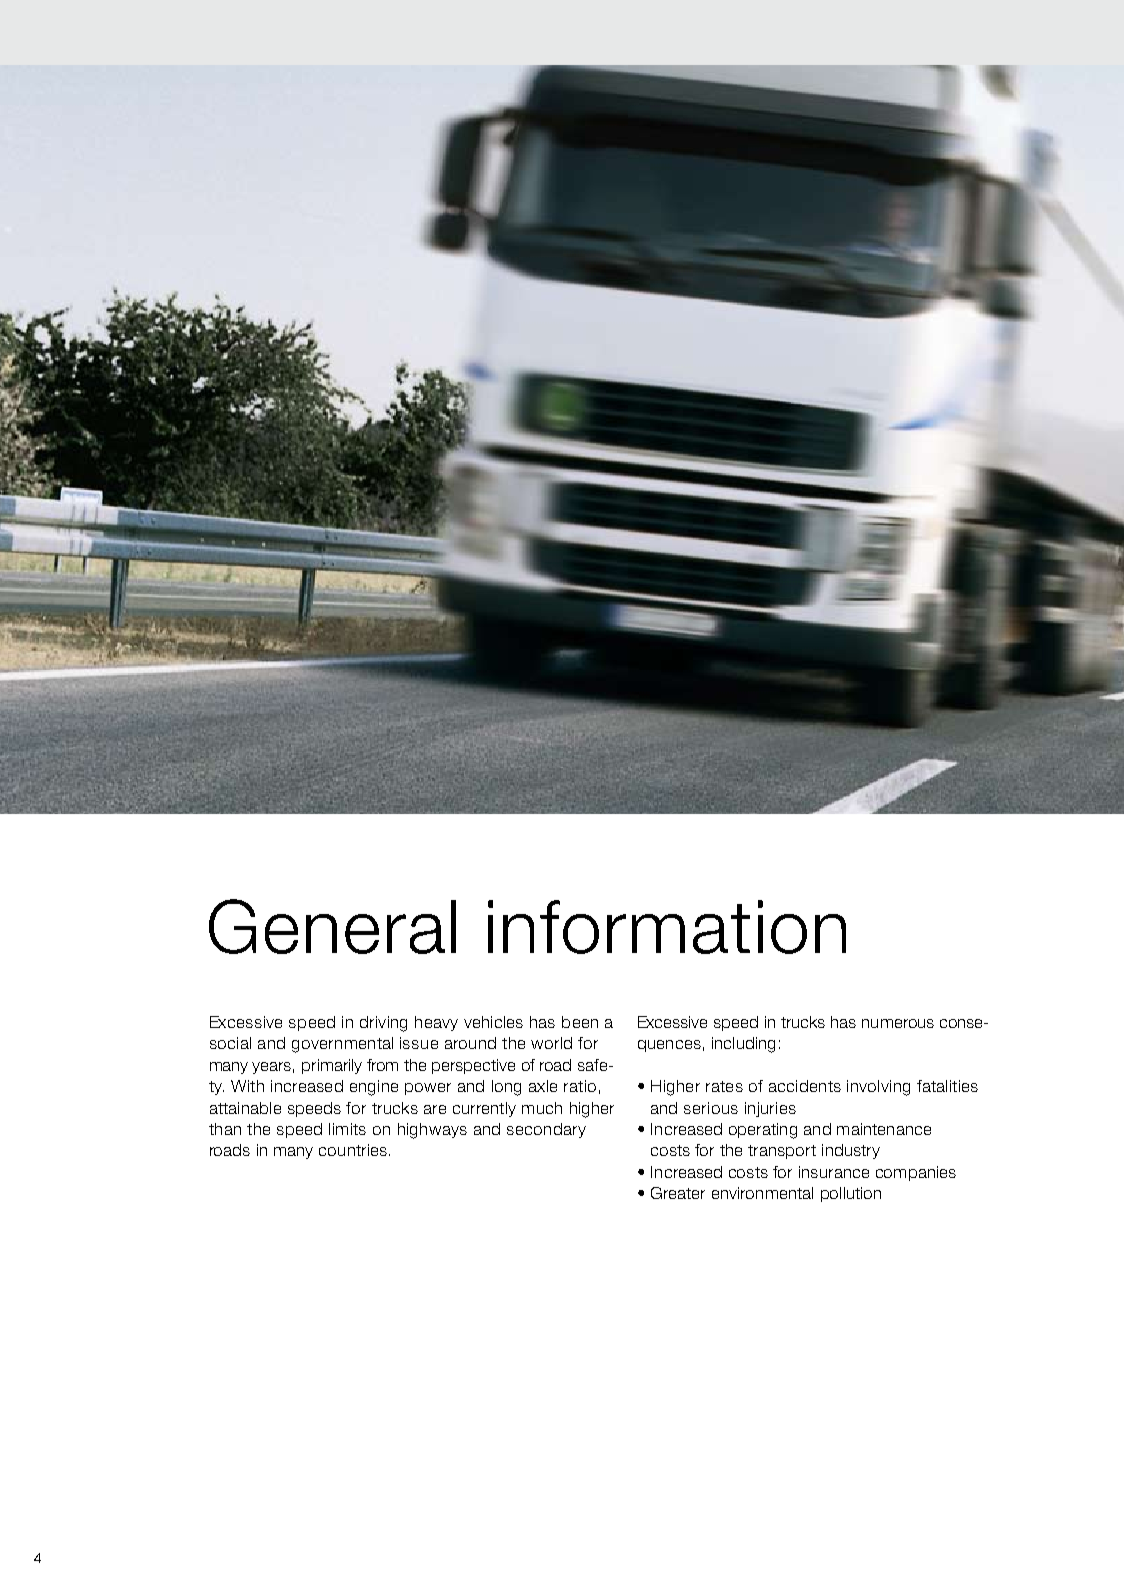 The height and width of the screenshot is (1590, 1124). What do you see at coordinates (667, 927) in the screenshot?
I see `information` at bounding box center [667, 927].
